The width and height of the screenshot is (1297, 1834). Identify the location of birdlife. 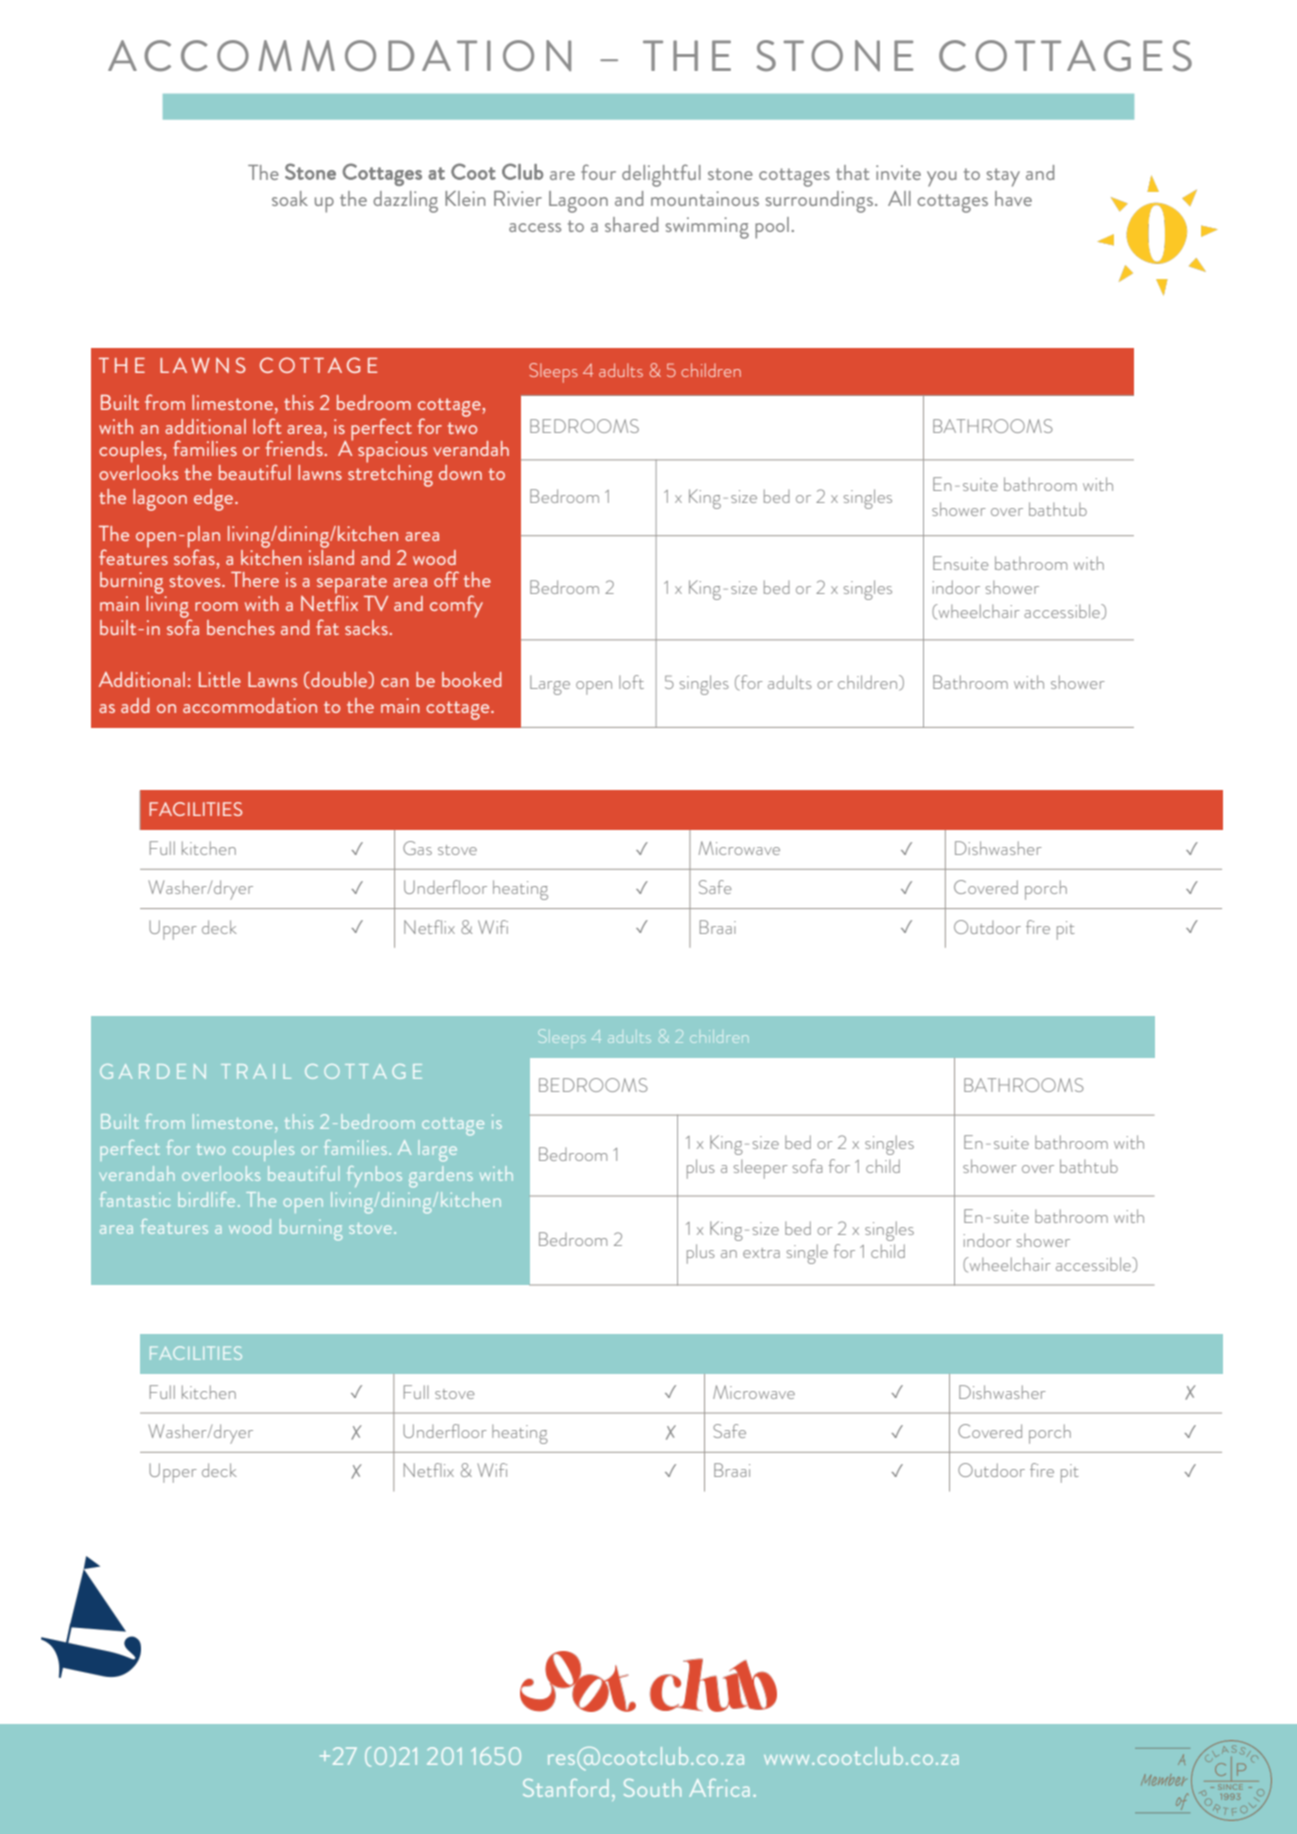
(206, 1199).
